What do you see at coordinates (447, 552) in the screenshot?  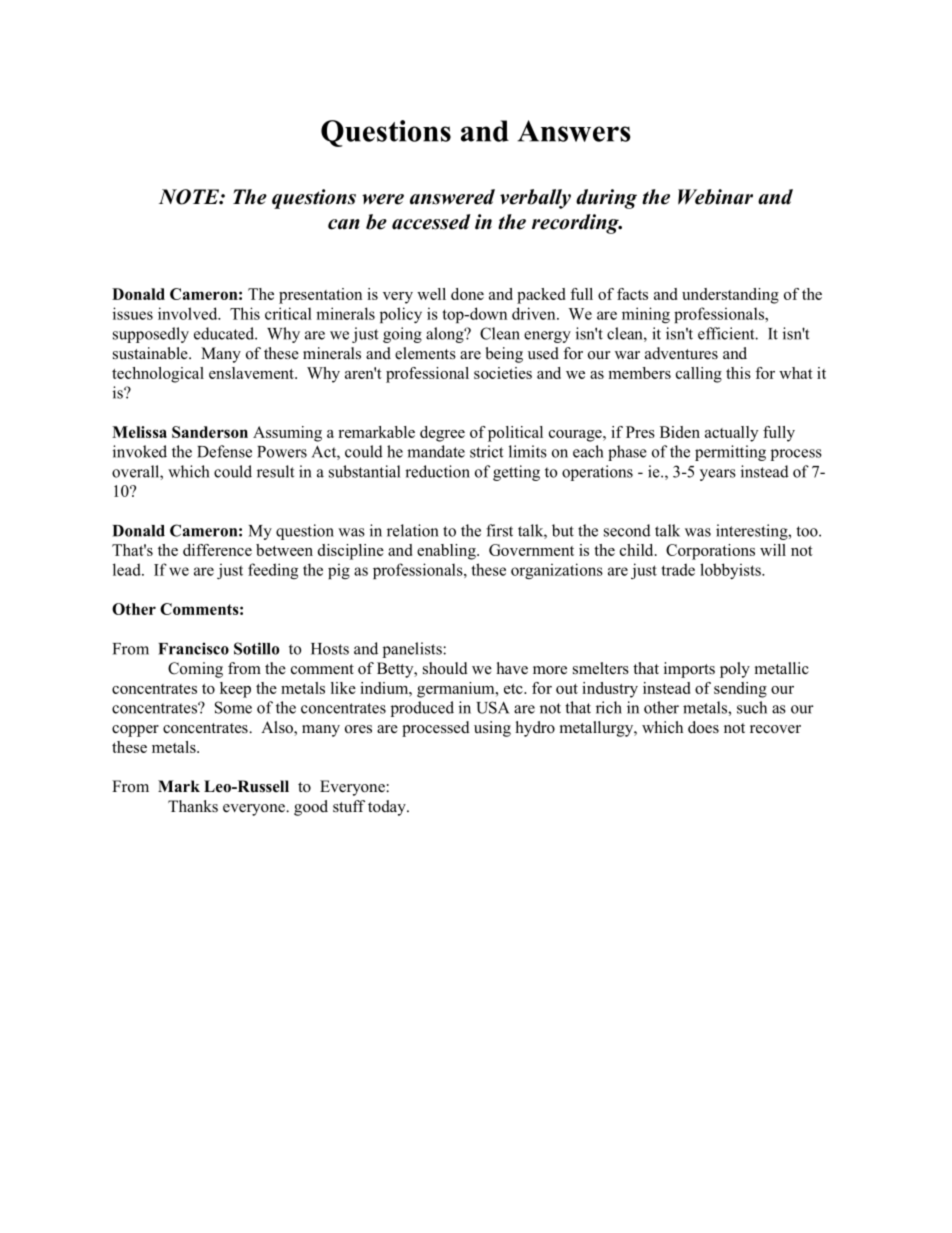 I see `enabling` at bounding box center [447, 552].
